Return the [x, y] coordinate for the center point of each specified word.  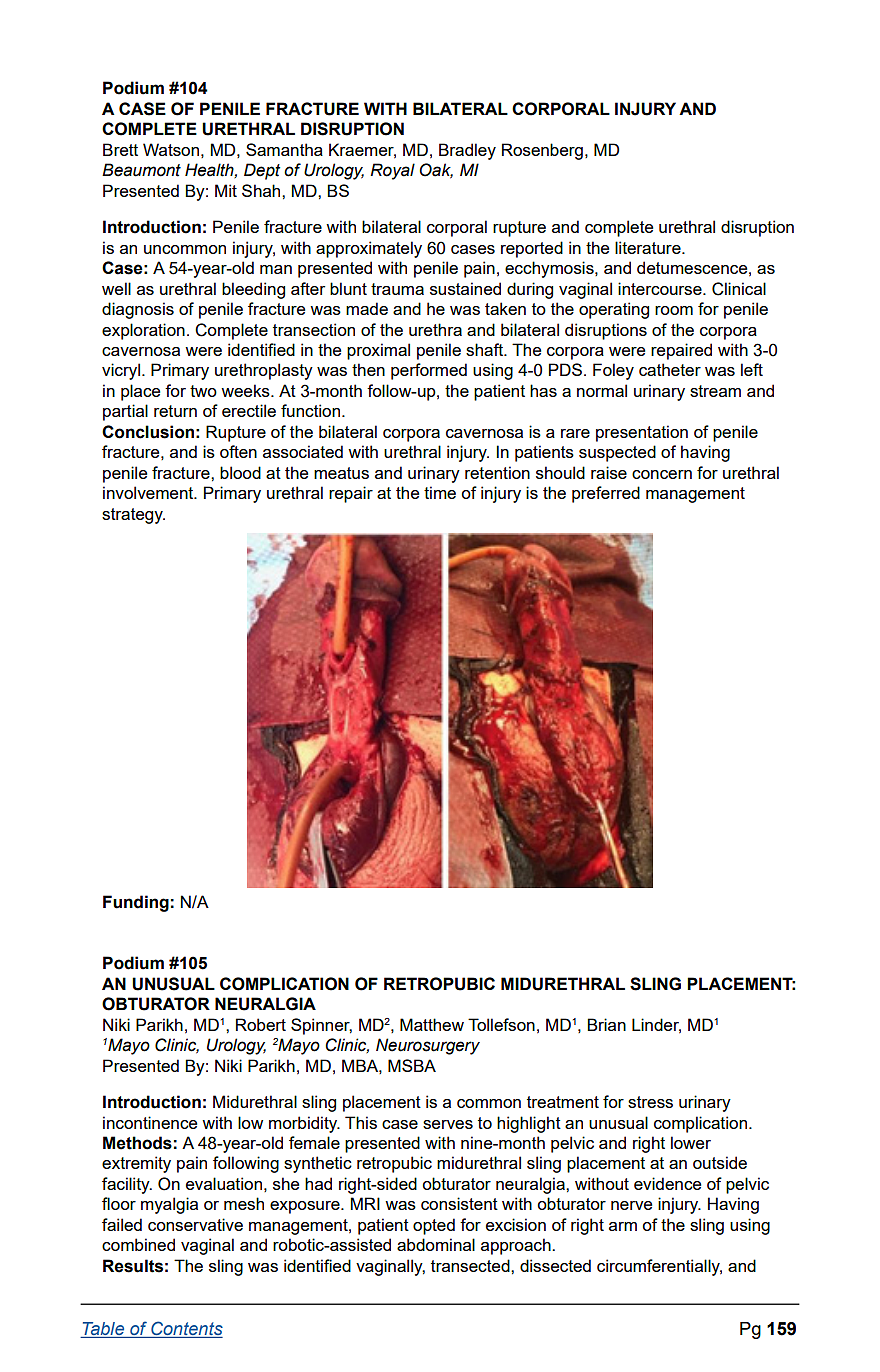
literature [649, 247]
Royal [392, 171]
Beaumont [141, 170]
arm [623, 1226]
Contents [186, 1329]
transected [471, 1265]
